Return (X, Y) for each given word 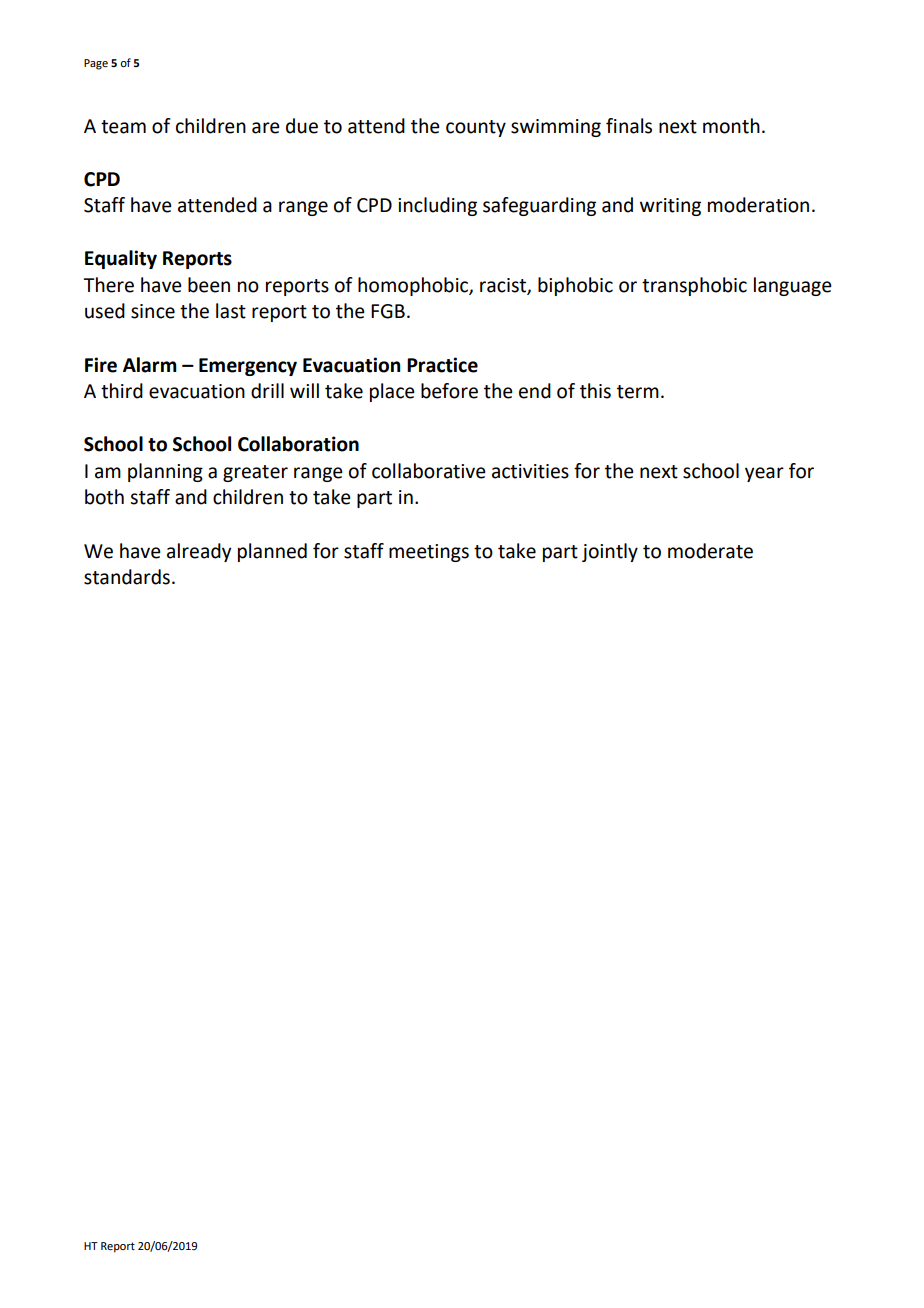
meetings (429, 553)
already (199, 552)
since (153, 311)
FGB (388, 311)
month (731, 126)
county (476, 128)
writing (670, 207)
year (764, 474)
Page (96, 64)
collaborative (429, 471)
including (437, 206)
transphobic (694, 286)
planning (165, 472)
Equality (121, 259)
